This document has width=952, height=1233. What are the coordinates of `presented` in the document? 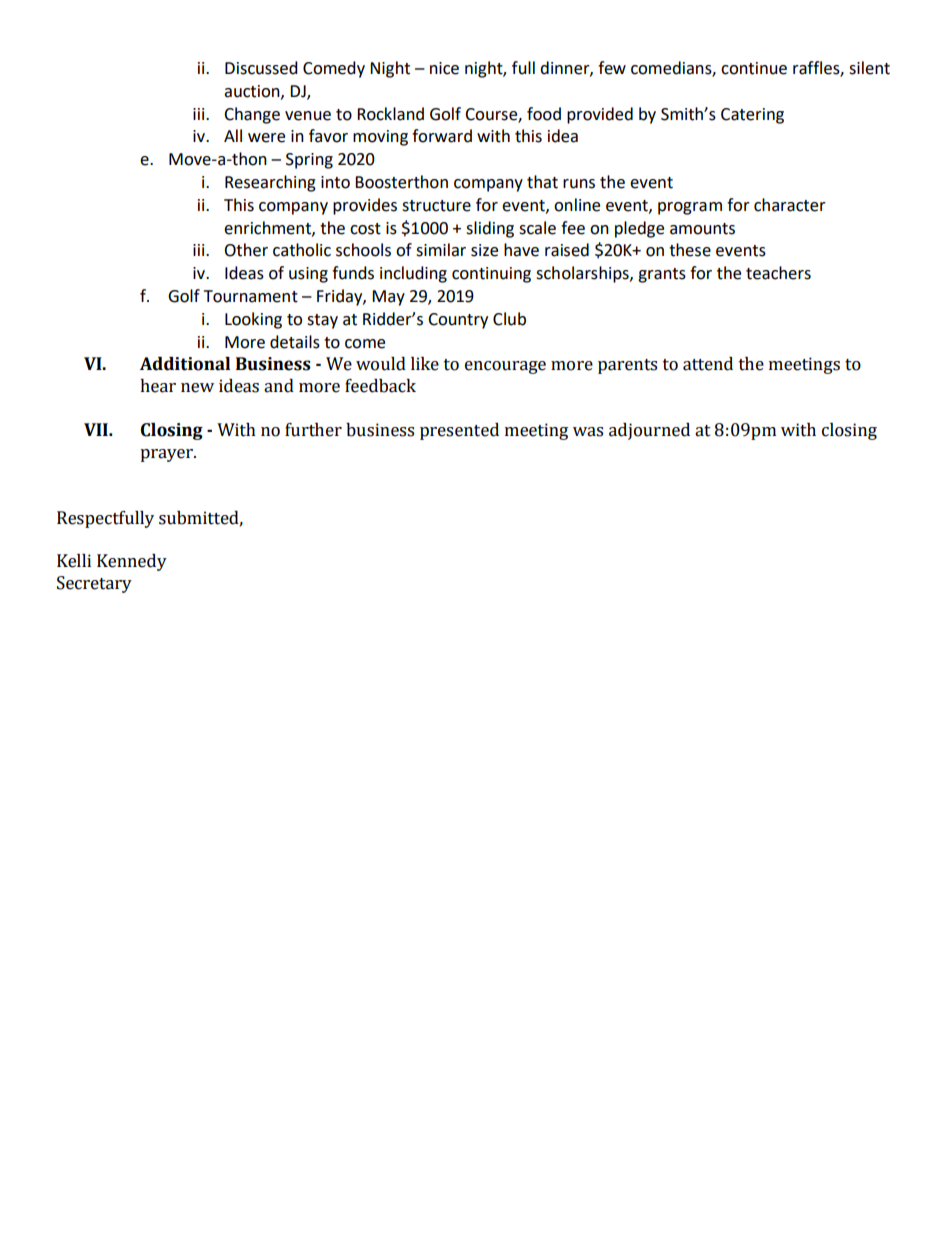 It's located at (459, 431).
